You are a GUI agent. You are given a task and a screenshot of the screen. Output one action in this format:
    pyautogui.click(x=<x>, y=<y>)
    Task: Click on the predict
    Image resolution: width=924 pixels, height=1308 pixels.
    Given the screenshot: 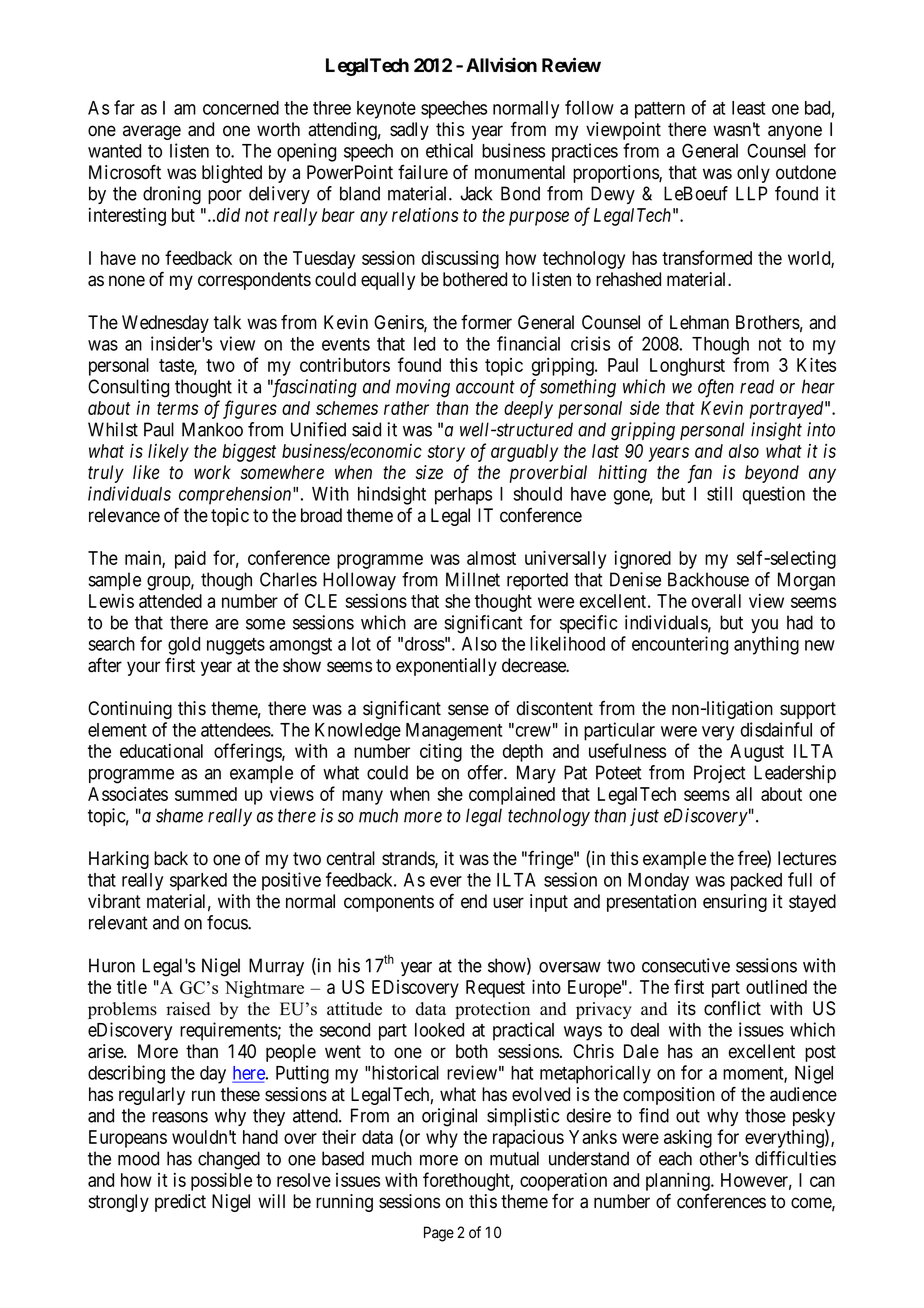 What is the action you would take?
    pyautogui.click(x=180, y=1203)
